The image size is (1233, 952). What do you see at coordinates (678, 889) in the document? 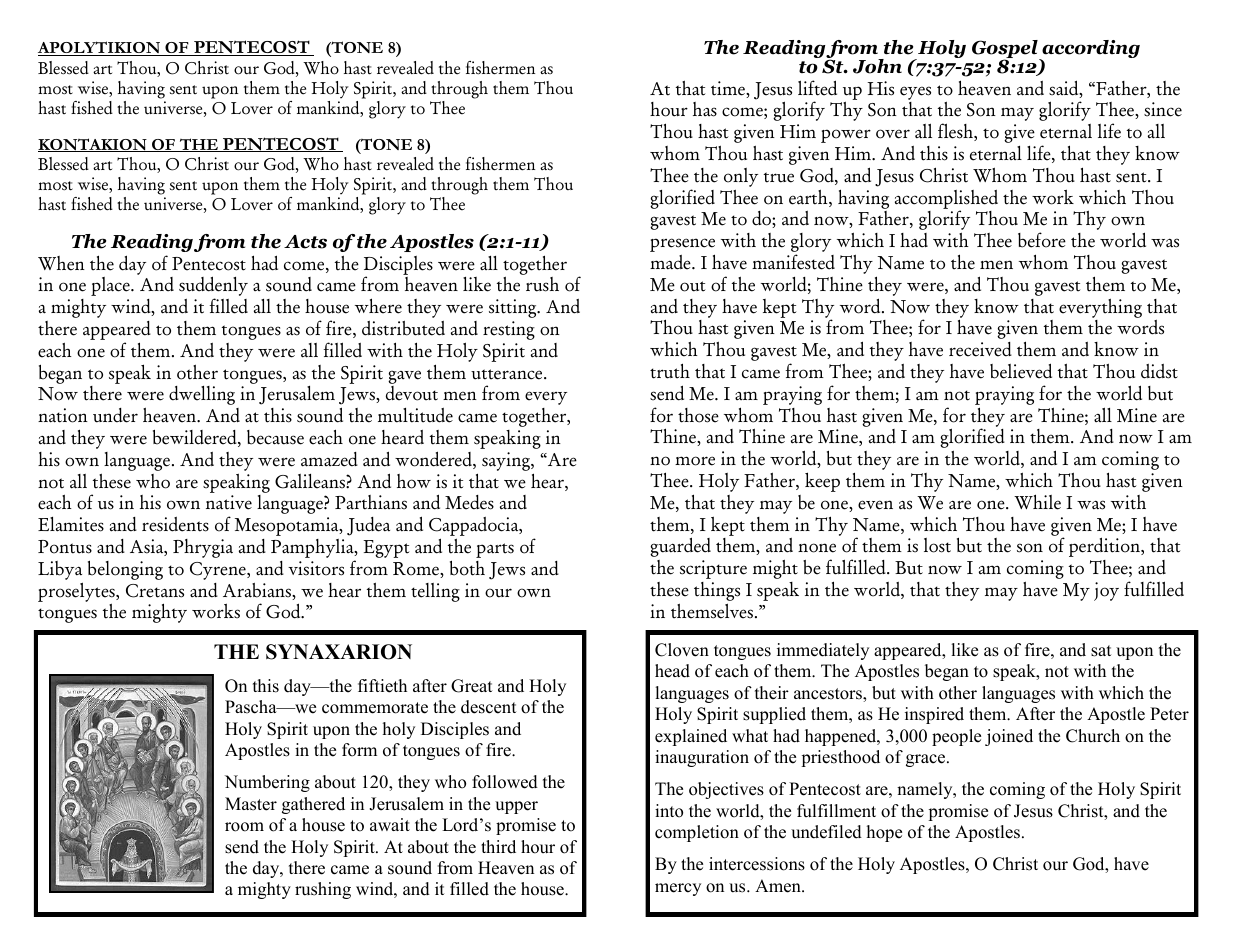
I see `mercy` at bounding box center [678, 889].
